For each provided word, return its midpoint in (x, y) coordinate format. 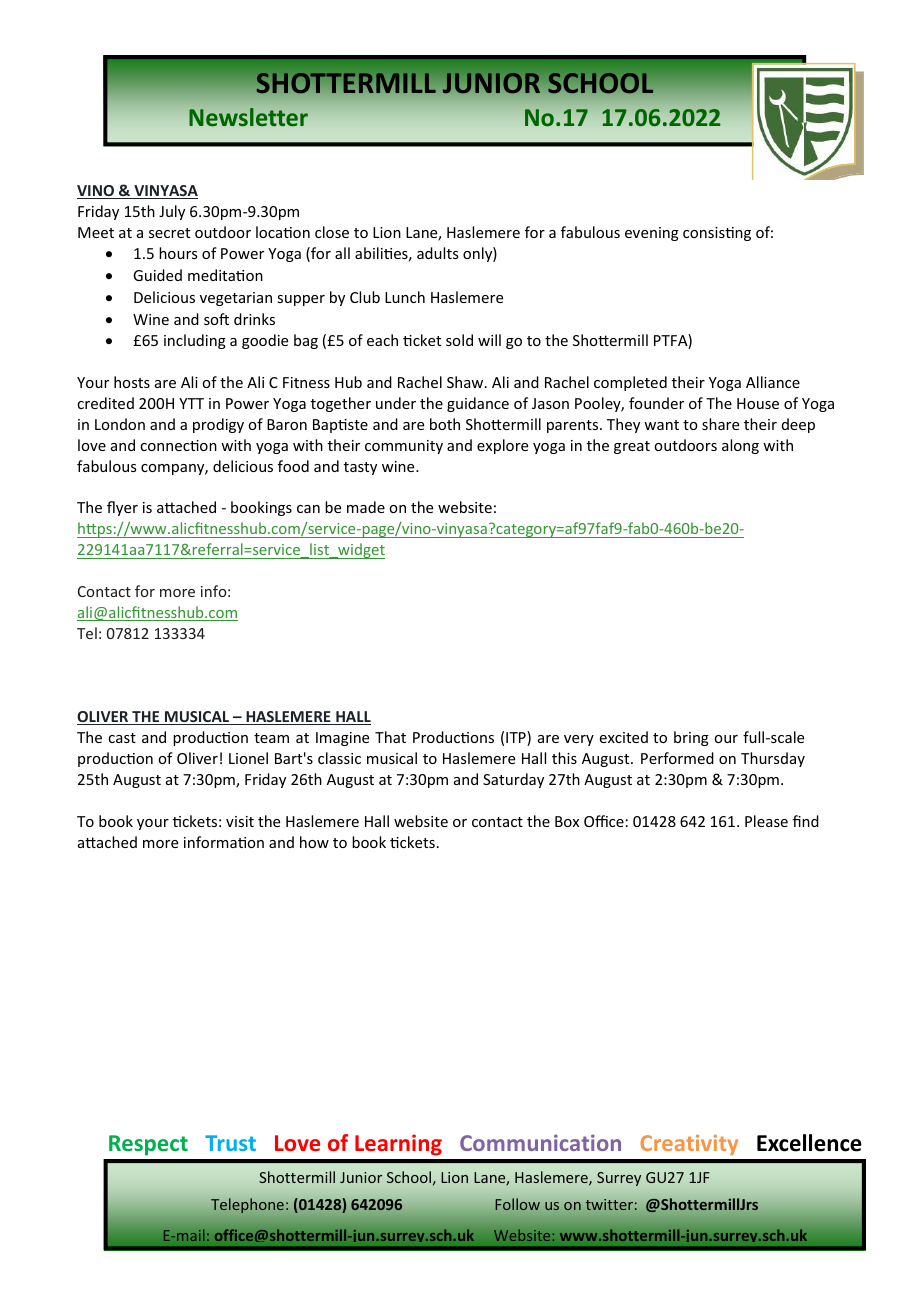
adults (437, 253)
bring (691, 738)
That (390, 737)
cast (122, 738)
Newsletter (248, 117)
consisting (717, 234)
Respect (148, 1145)
